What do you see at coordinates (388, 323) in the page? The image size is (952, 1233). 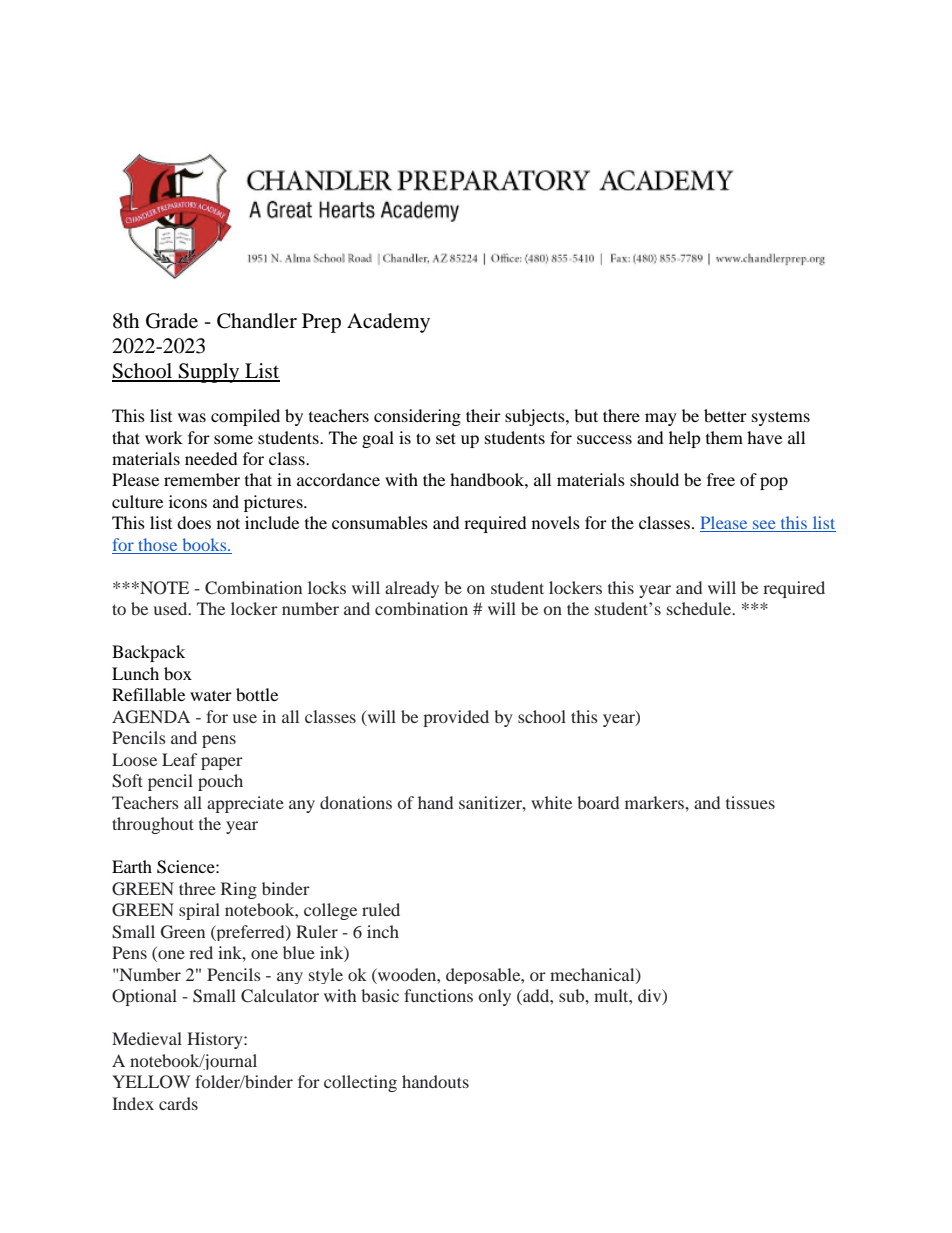 I see `Academy` at bounding box center [388, 323].
